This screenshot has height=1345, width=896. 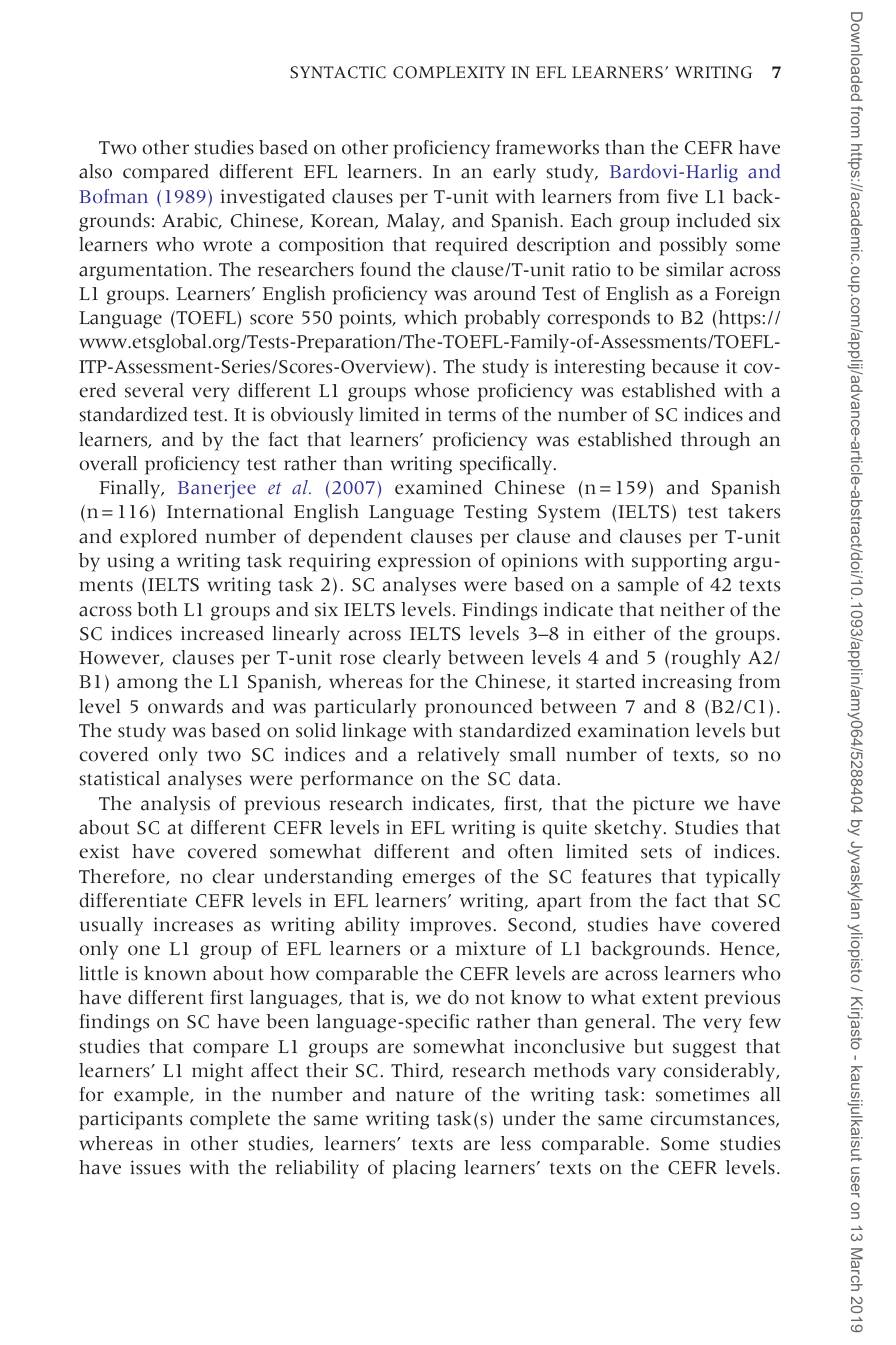 What do you see at coordinates (706, 659) in the screenshot?
I see `roughly` at bounding box center [706, 659].
